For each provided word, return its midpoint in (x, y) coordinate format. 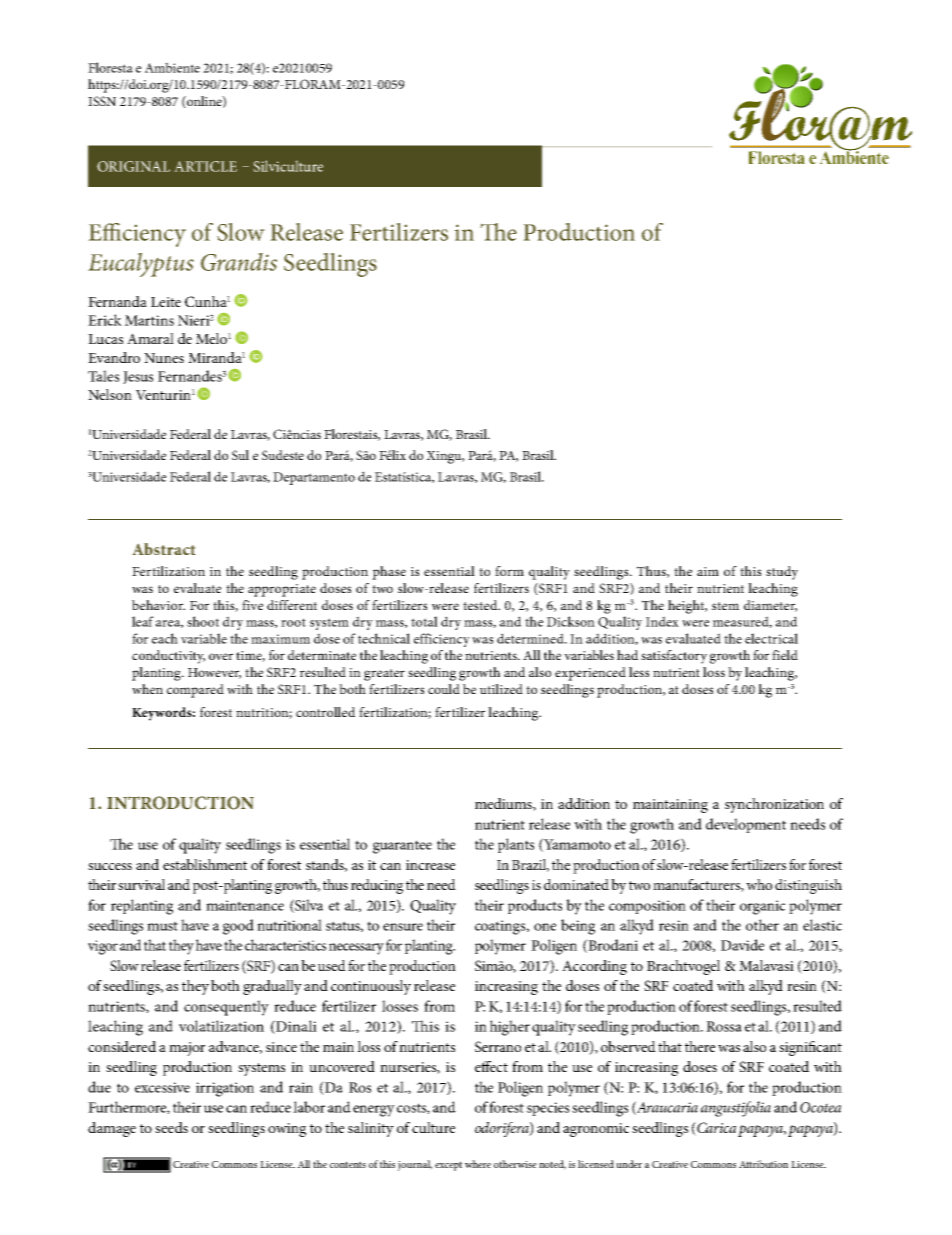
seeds (171, 1127)
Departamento (314, 478)
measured (742, 622)
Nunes (164, 358)
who (759, 884)
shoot (203, 621)
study (782, 573)
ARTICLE (206, 166)
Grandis (239, 262)
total (424, 621)
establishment (205, 864)
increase (430, 865)
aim (708, 571)
